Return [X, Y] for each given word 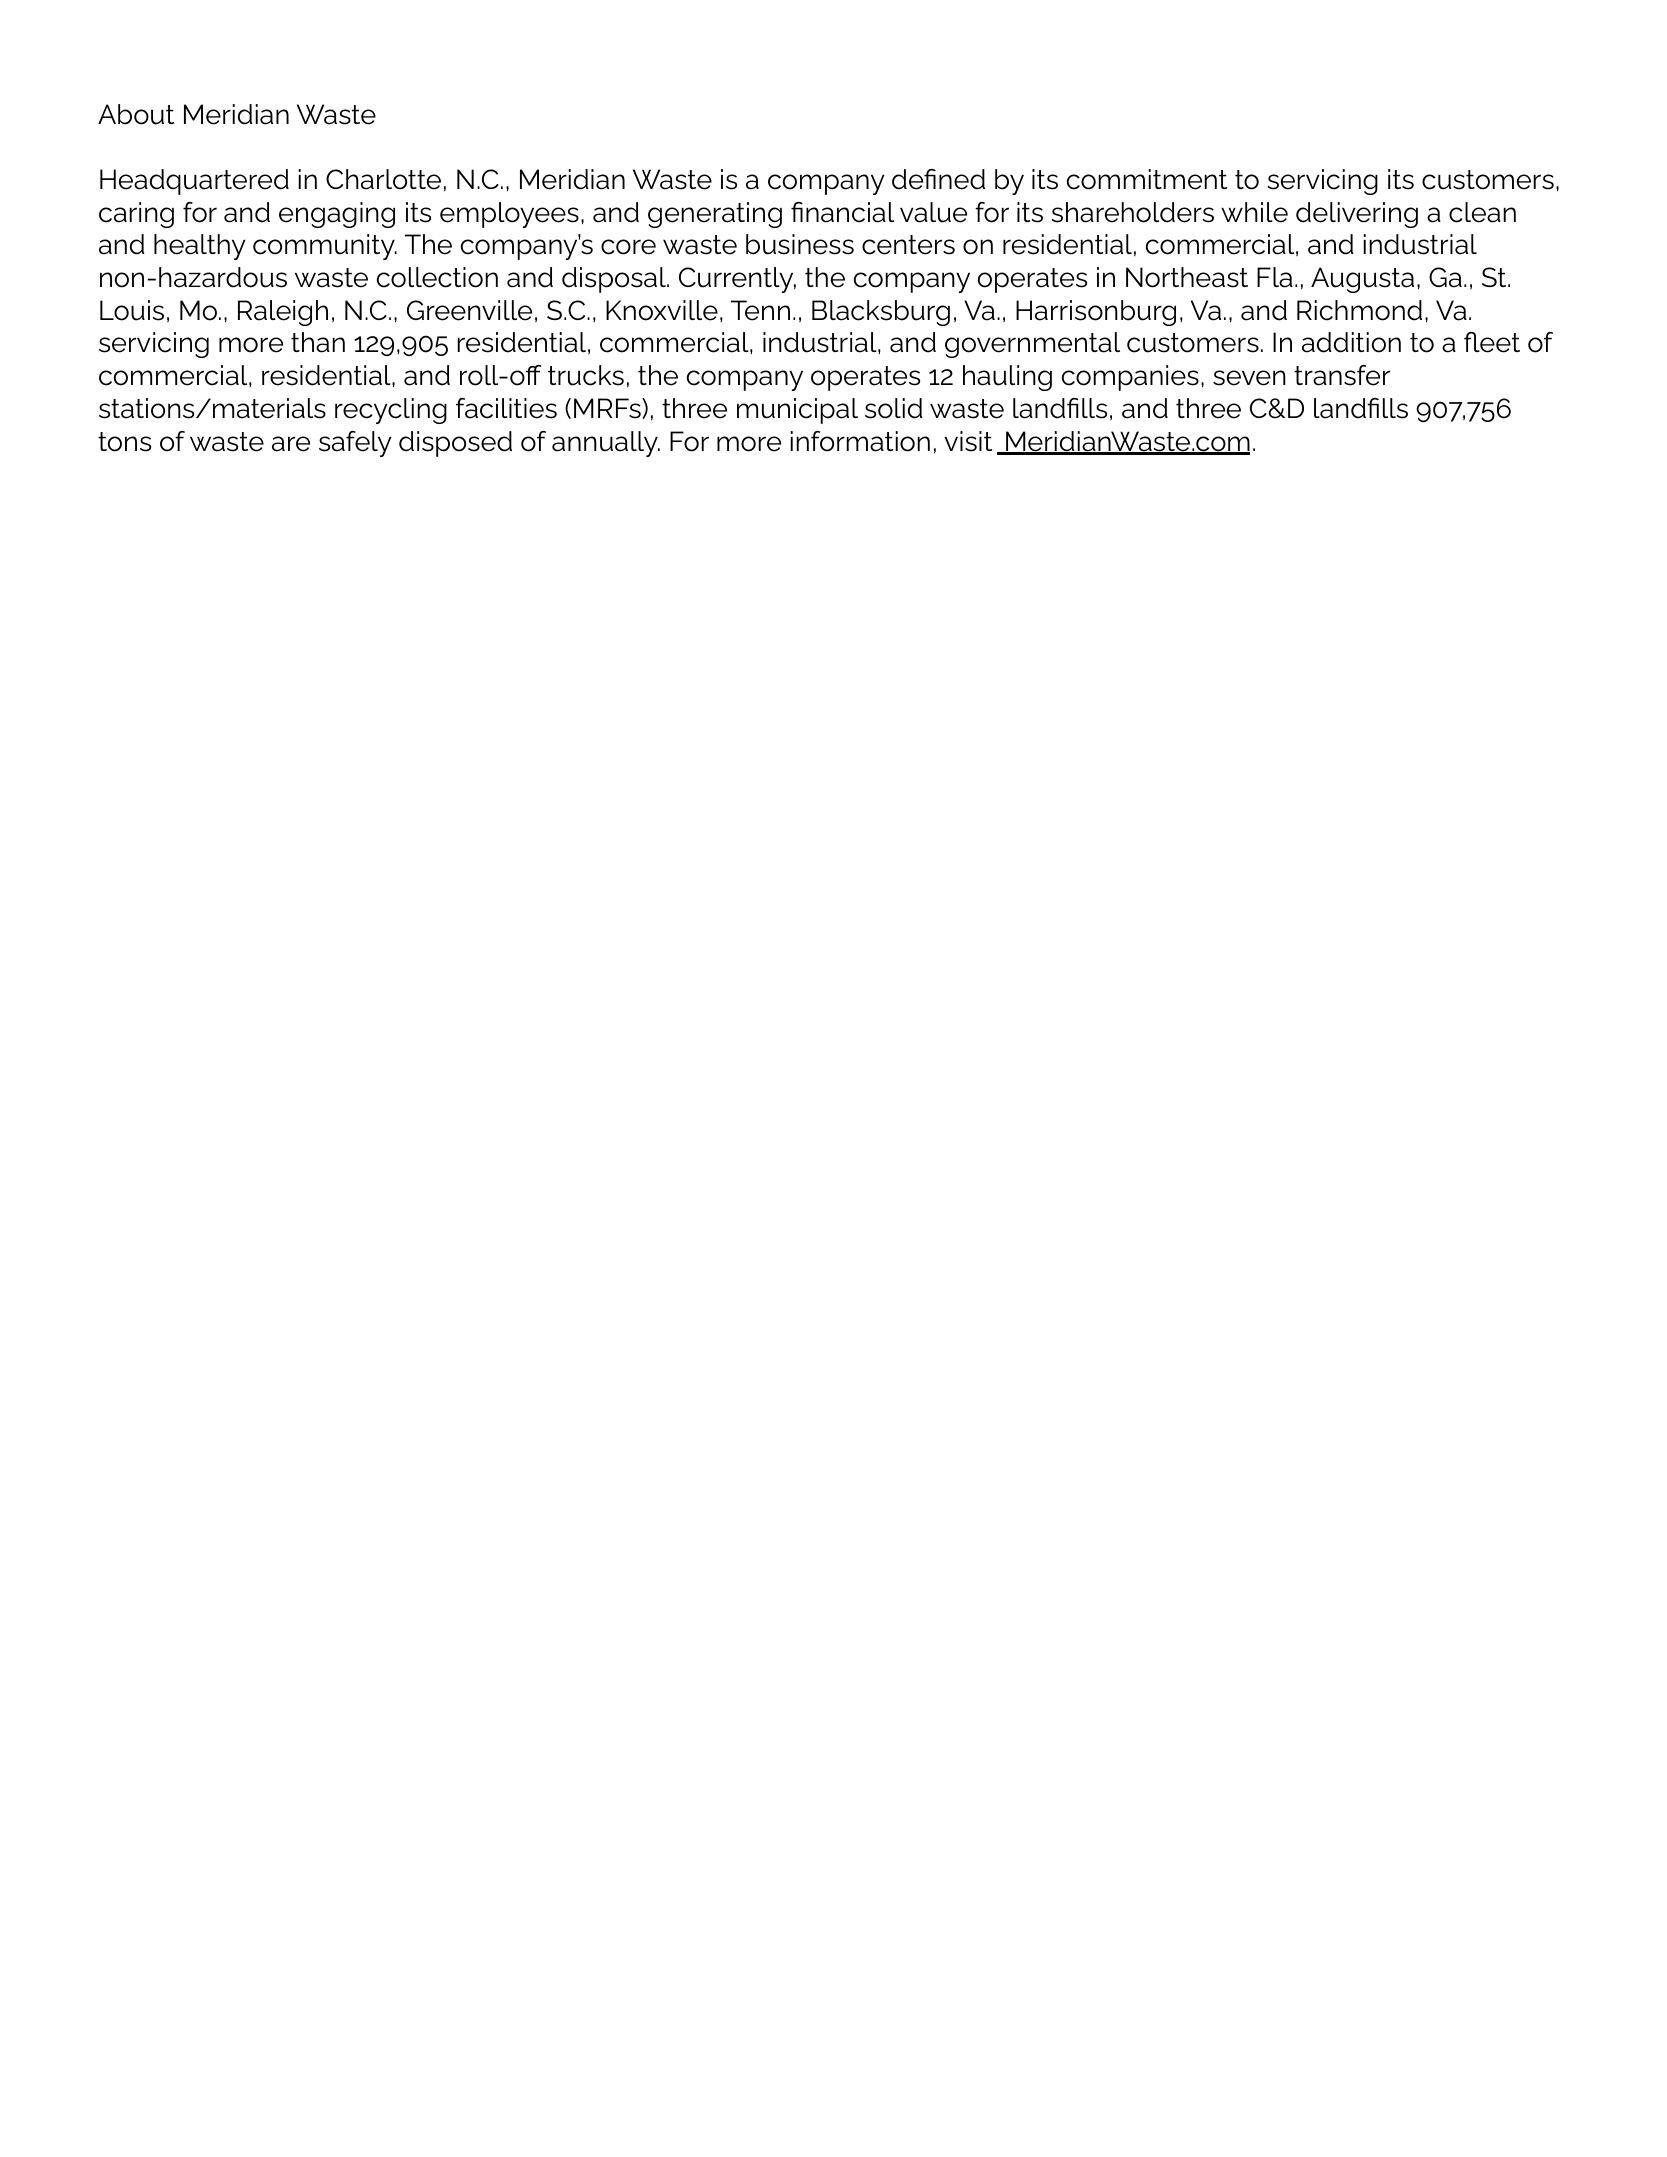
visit [968, 441]
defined [938, 179]
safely [355, 444]
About [136, 114]
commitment [1147, 179]
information [860, 441]
